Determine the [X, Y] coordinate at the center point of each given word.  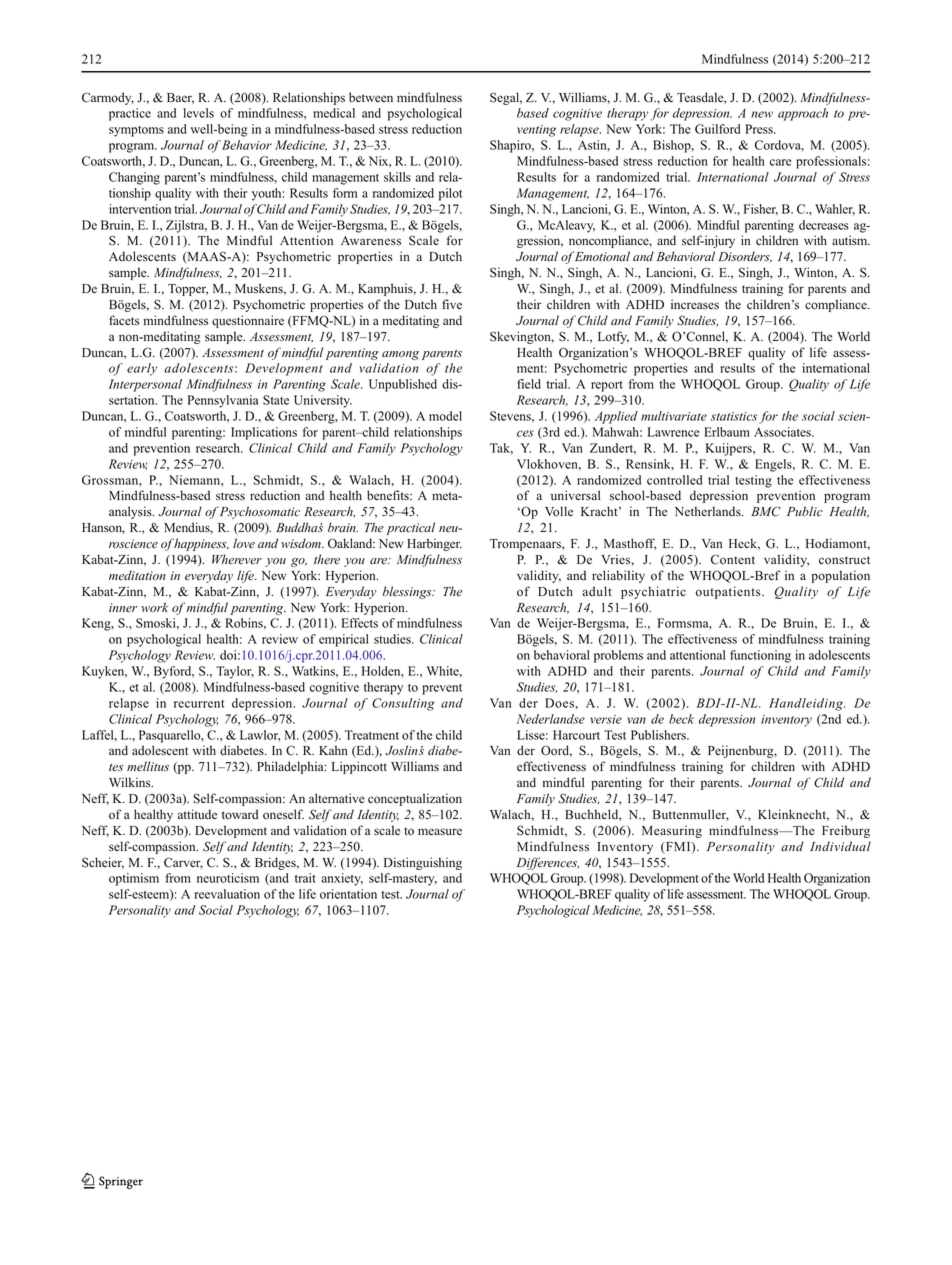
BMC [766, 511]
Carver [183, 863]
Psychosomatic [258, 512]
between [371, 97]
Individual [840, 846]
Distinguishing [423, 863]
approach [803, 114]
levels [198, 113]
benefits [389, 495]
